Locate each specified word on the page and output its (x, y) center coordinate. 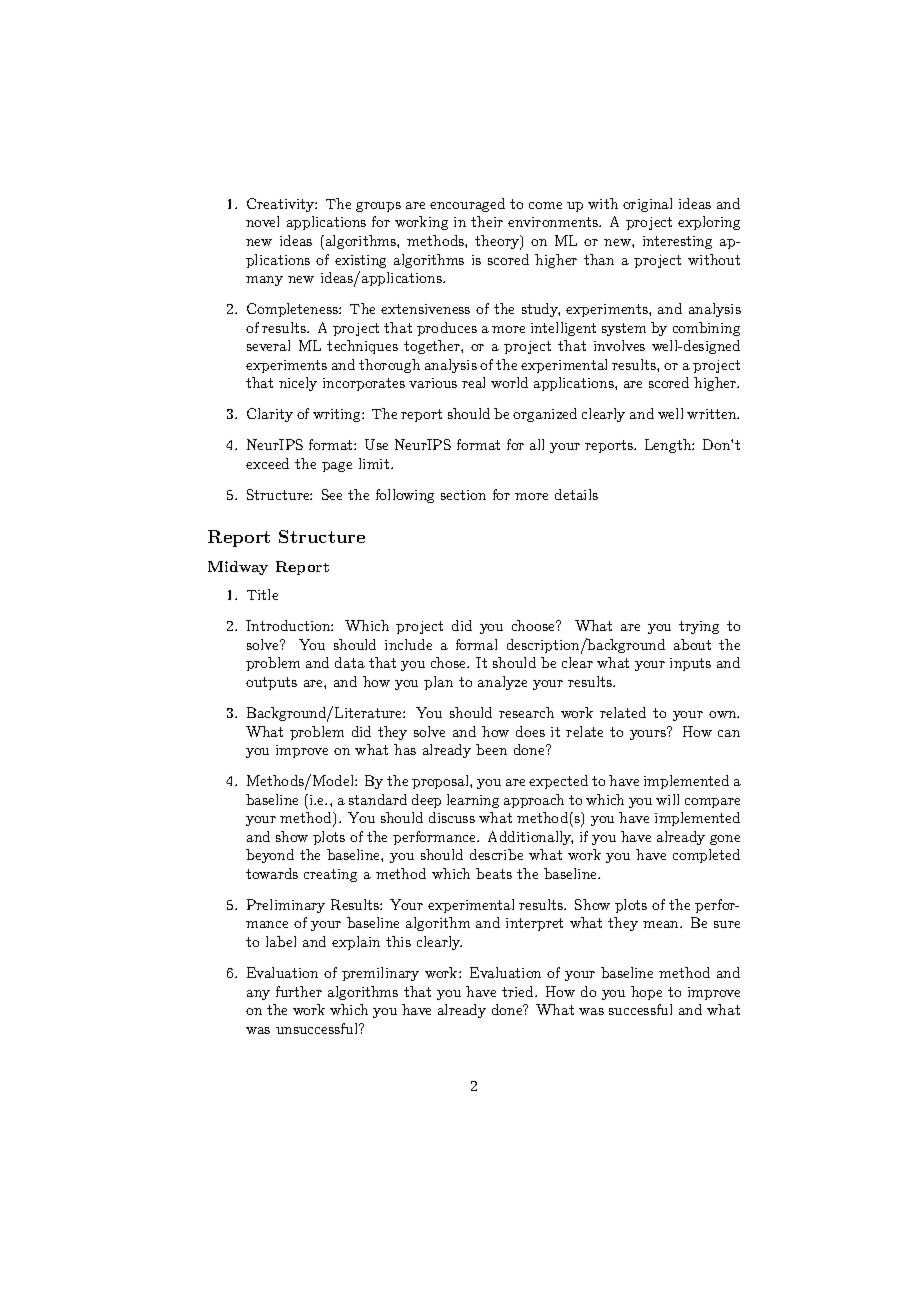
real (473, 382)
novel (262, 221)
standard (378, 799)
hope (646, 993)
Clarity (270, 415)
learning (473, 801)
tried (519, 991)
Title (262, 594)
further (299, 991)
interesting (677, 242)
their (487, 221)
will (667, 799)
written (712, 414)
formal (476, 644)
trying (699, 627)
